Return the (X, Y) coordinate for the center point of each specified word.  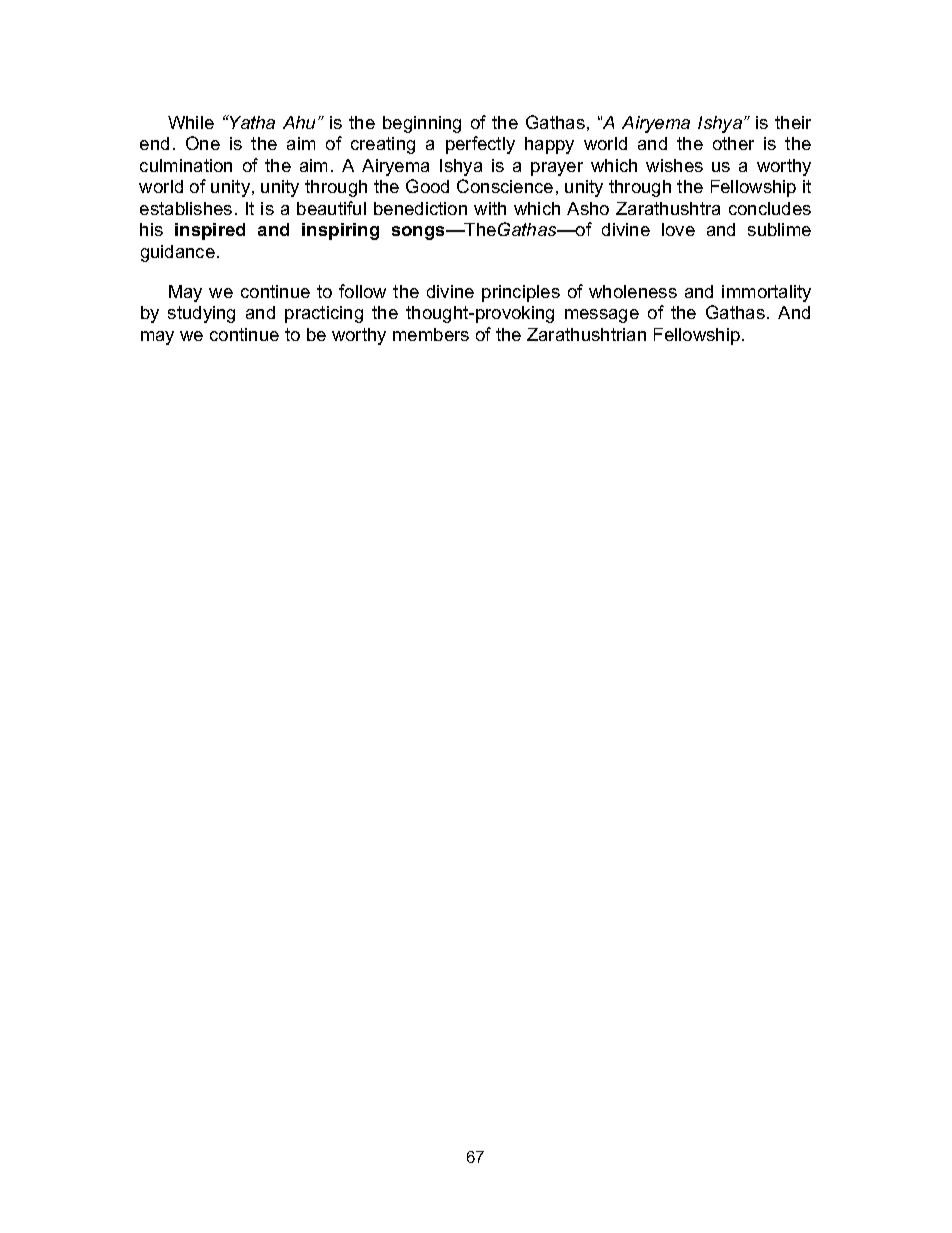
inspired (210, 231)
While (191, 122)
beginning (422, 124)
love (678, 229)
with (490, 208)
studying (201, 314)
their (793, 122)
